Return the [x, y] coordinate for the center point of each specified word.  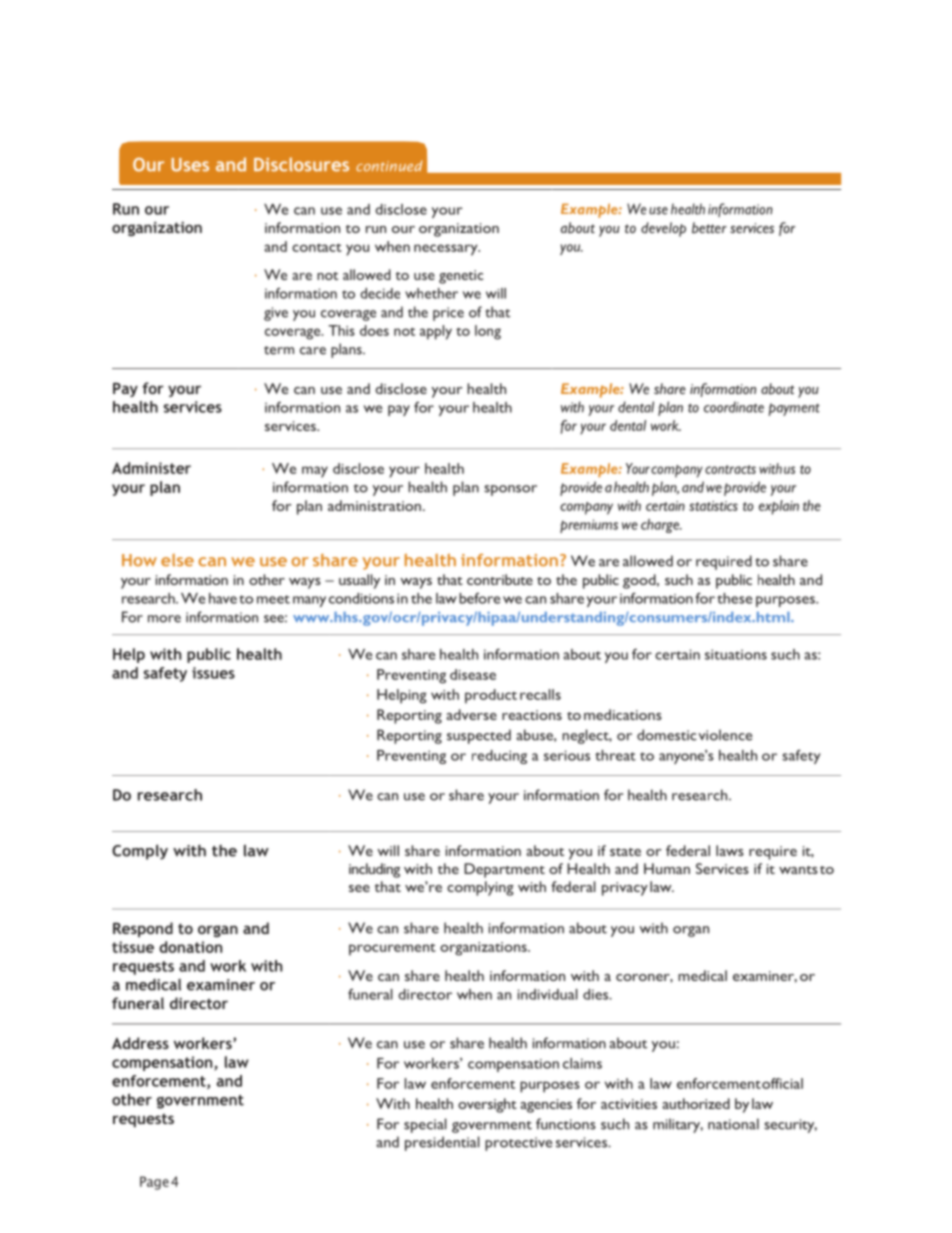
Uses [190, 165]
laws [730, 850]
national [733, 1124]
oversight [487, 1105]
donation [190, 947]
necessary [447, 250]
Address [140, 1043]
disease [473, 674]
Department [504, 870]
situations [736, 654]
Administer [151, 468]
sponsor [510, 490]
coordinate [734, 407]
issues [213, 673]
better [709, 227]
